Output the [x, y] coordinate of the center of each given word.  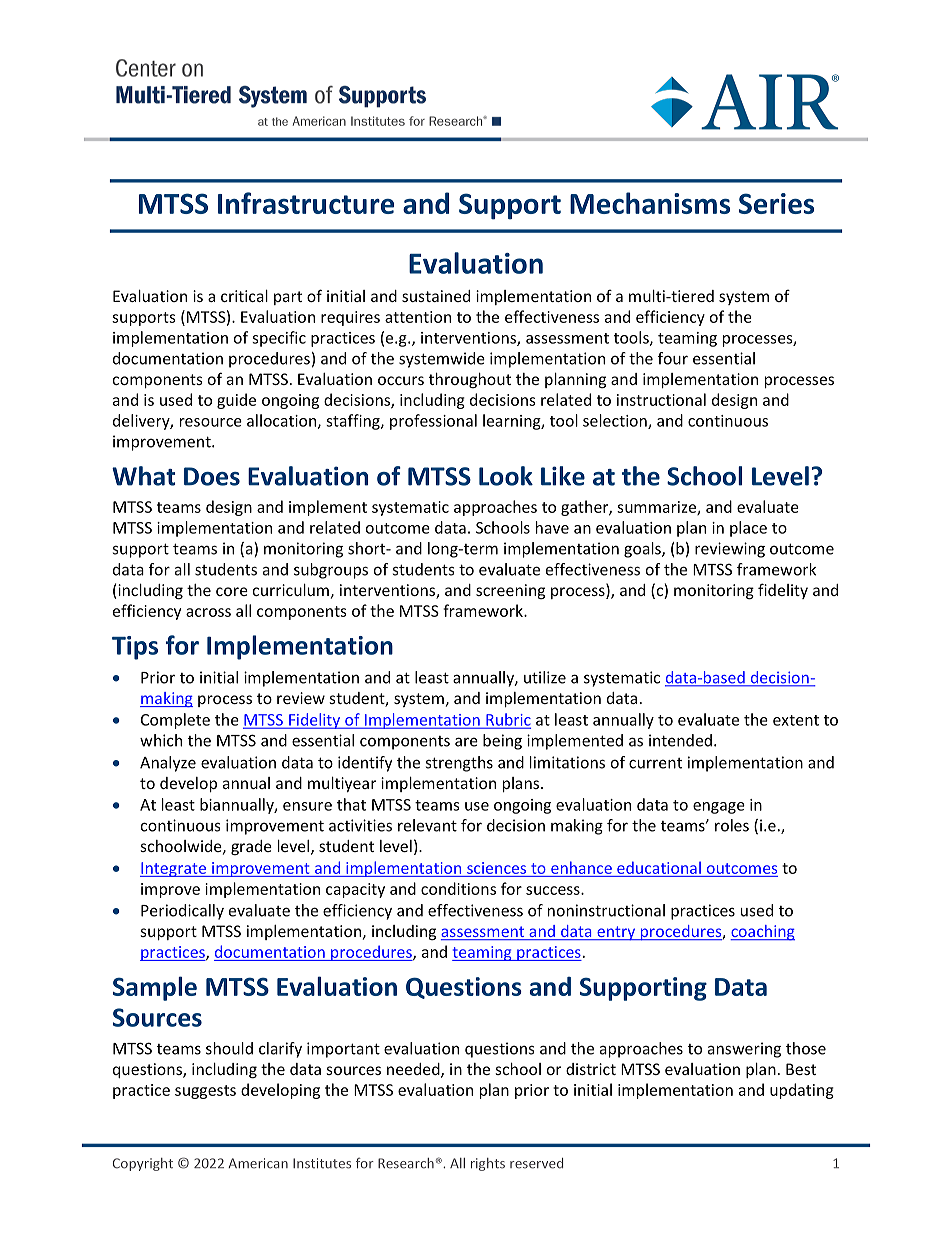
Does [212, 476]
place [748, 529]
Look [506, 476]
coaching [762, 933]
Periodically [182, 912]
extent [796, 720]
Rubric [507, 720]
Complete [175, 721]
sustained [436, 296]
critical [244, 296]
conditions [458, 888]
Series [776, 203]
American [258, 1163]
